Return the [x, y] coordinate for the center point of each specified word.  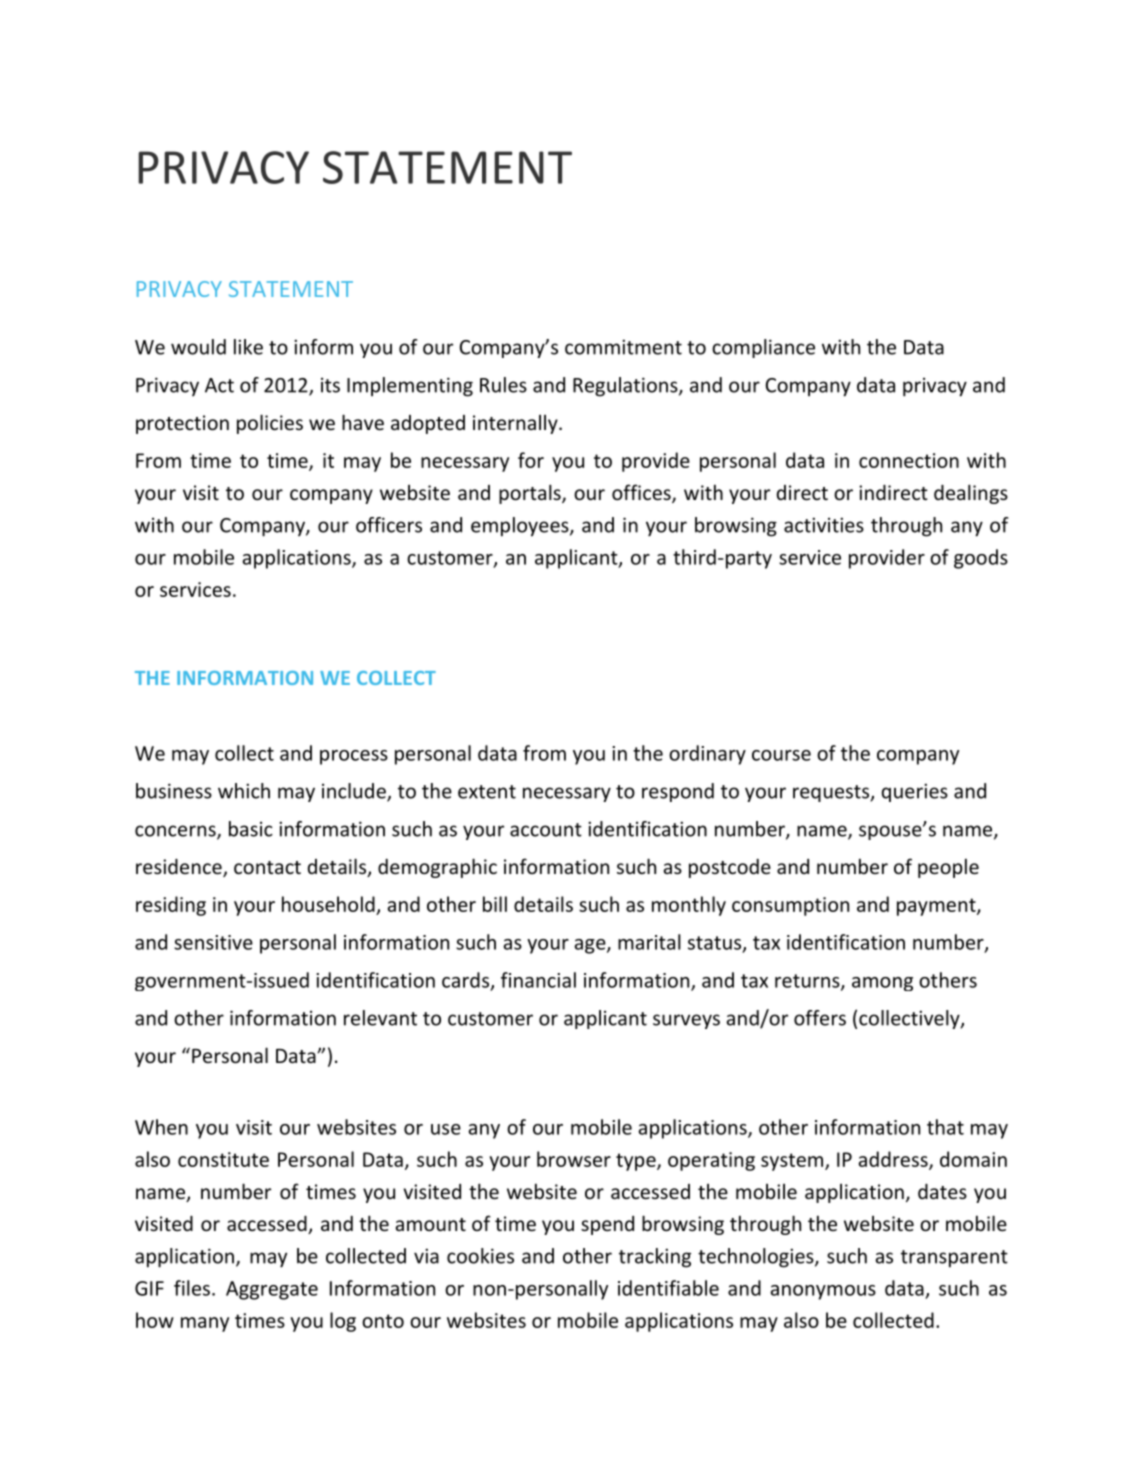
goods [981, 559]
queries [915, 792]
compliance [763, 348]
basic [251, 829]
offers [820, 1018]
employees [521, 527]
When [161, 1127]
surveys [686, 1021]
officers [389, 525]
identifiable [668, 1288]
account [546, 830]
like [248, 347]
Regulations [625, 387]
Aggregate [272, 1290]
